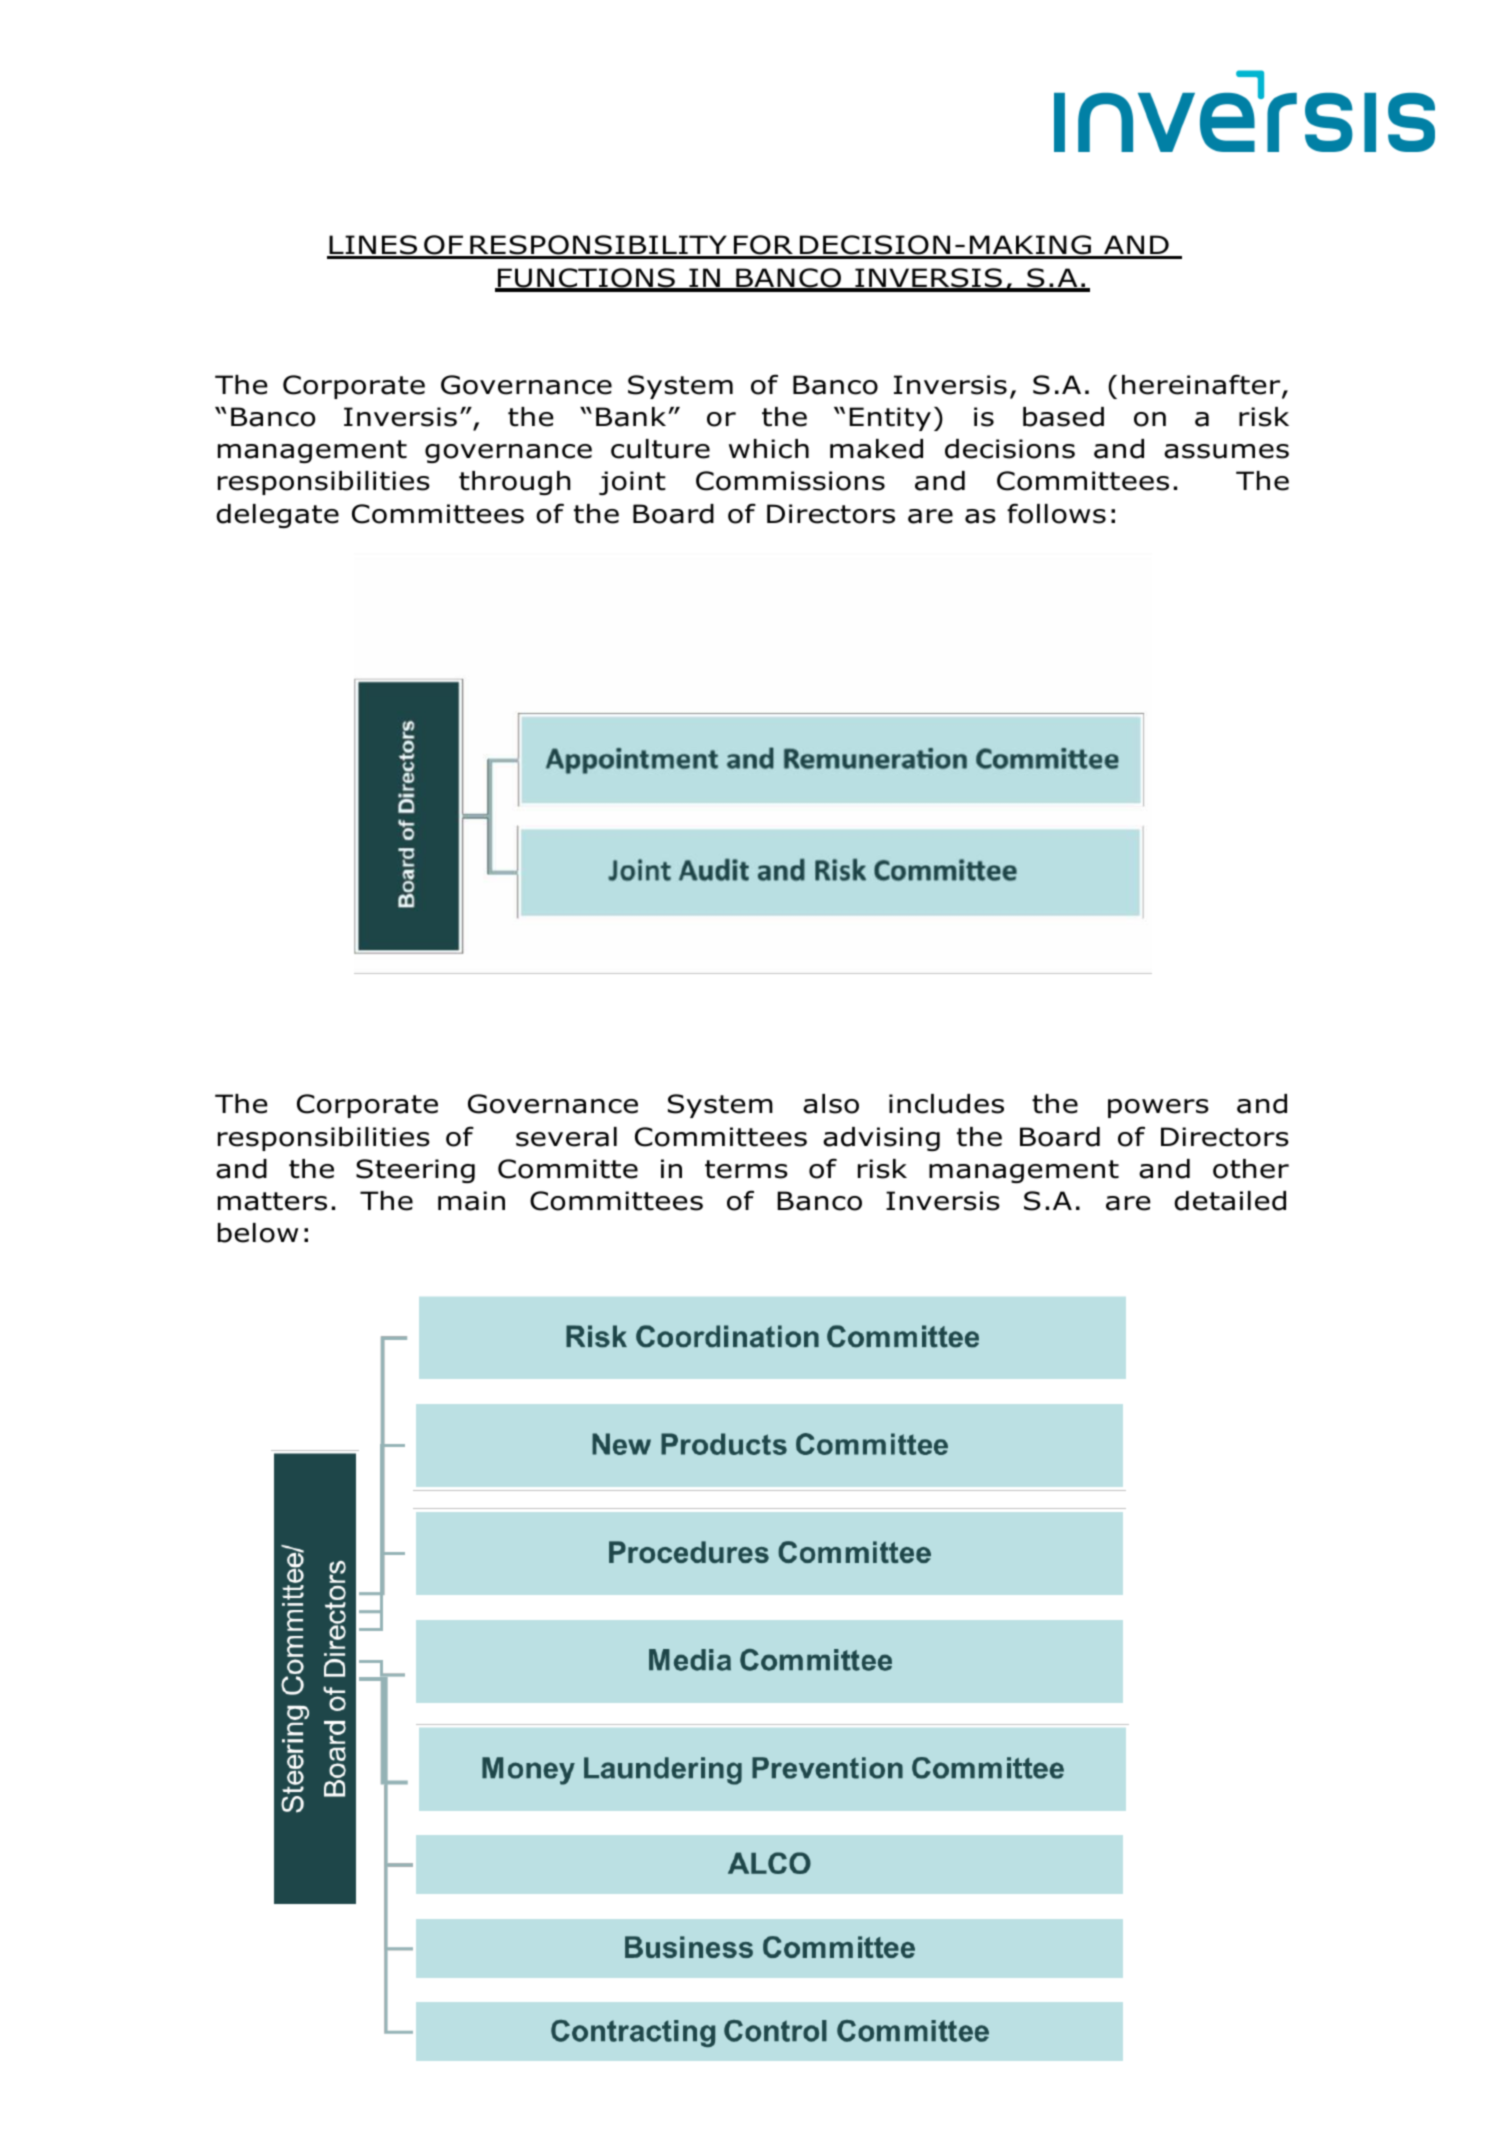 This document has height=2129, width=1503. I want to click on through, so click(515, 483).
